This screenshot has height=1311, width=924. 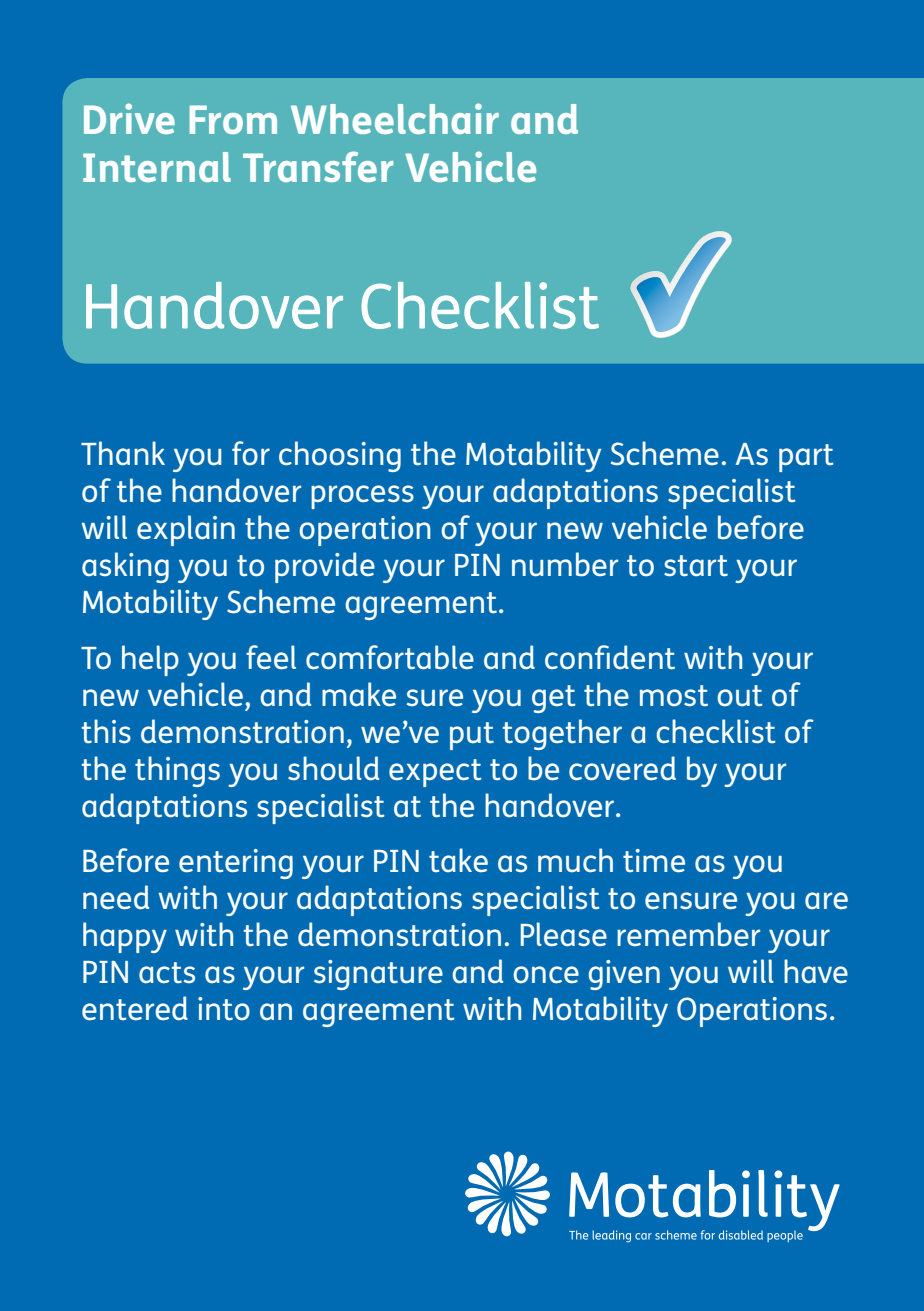 What do you see at coordinates (546, 975) in the screenshot?
I see `once` at bounding box center [546, 975].
